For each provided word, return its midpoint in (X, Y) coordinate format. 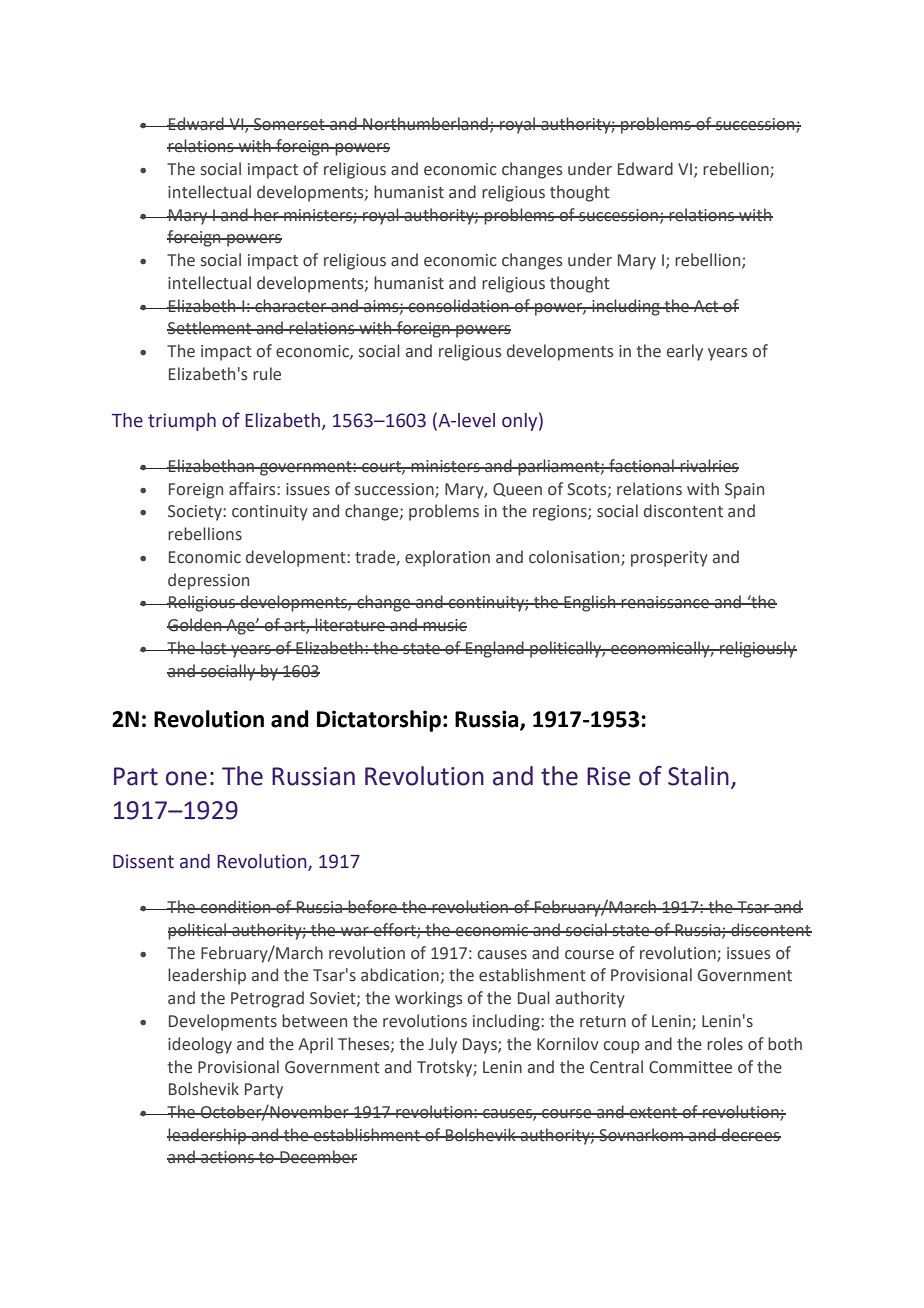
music (444, 625)
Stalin (698, 776)
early (685, 352)
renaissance (665, 602)
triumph (182, 422)
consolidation (458, 306)
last (214, 648)
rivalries (708, 466)
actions (227, 1157)
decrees (750, 1135)
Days (481, 1046)
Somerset (289, 124)
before (372, 907)
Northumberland (425, 124)
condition (236, 907)
